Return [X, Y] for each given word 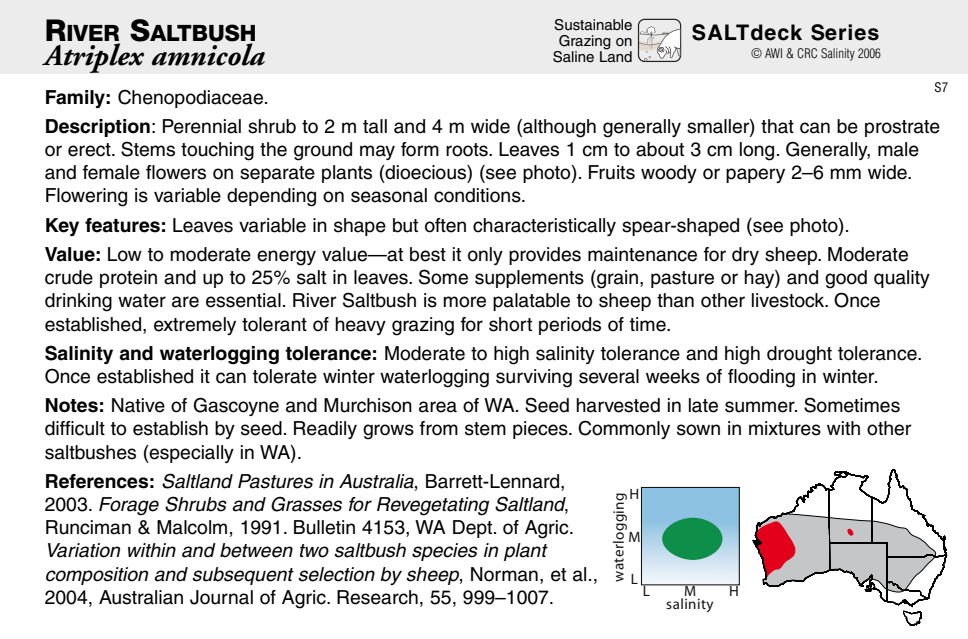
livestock [789, 300]
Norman [504, 574]
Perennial [202, 126]
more [464, 302]
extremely [195, 326]
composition [97, 576]
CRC [807, 53]
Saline [573, 57]
